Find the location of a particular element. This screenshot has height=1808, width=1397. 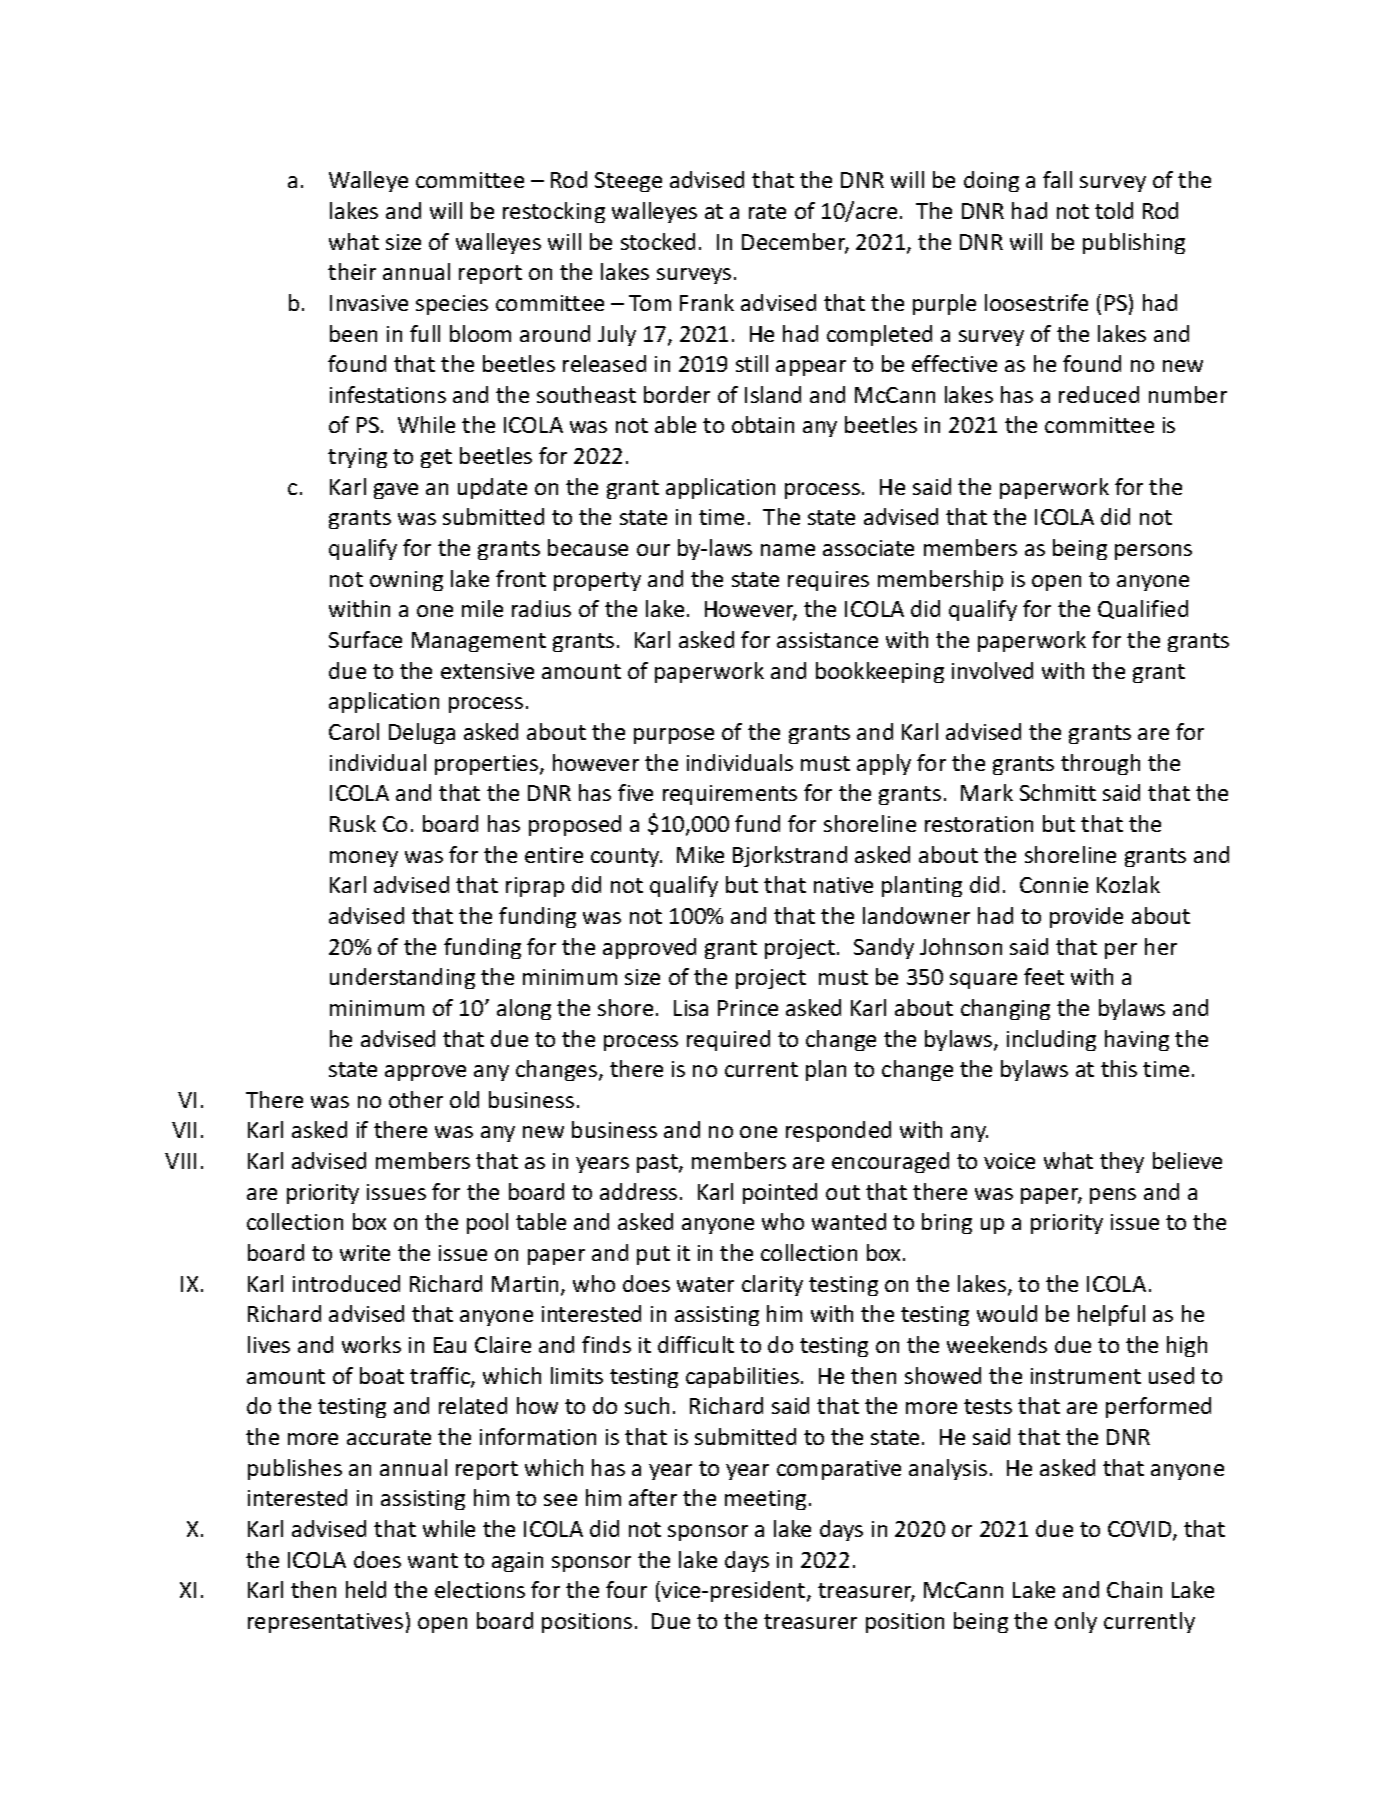

their is located at coordinates (352, 271).
